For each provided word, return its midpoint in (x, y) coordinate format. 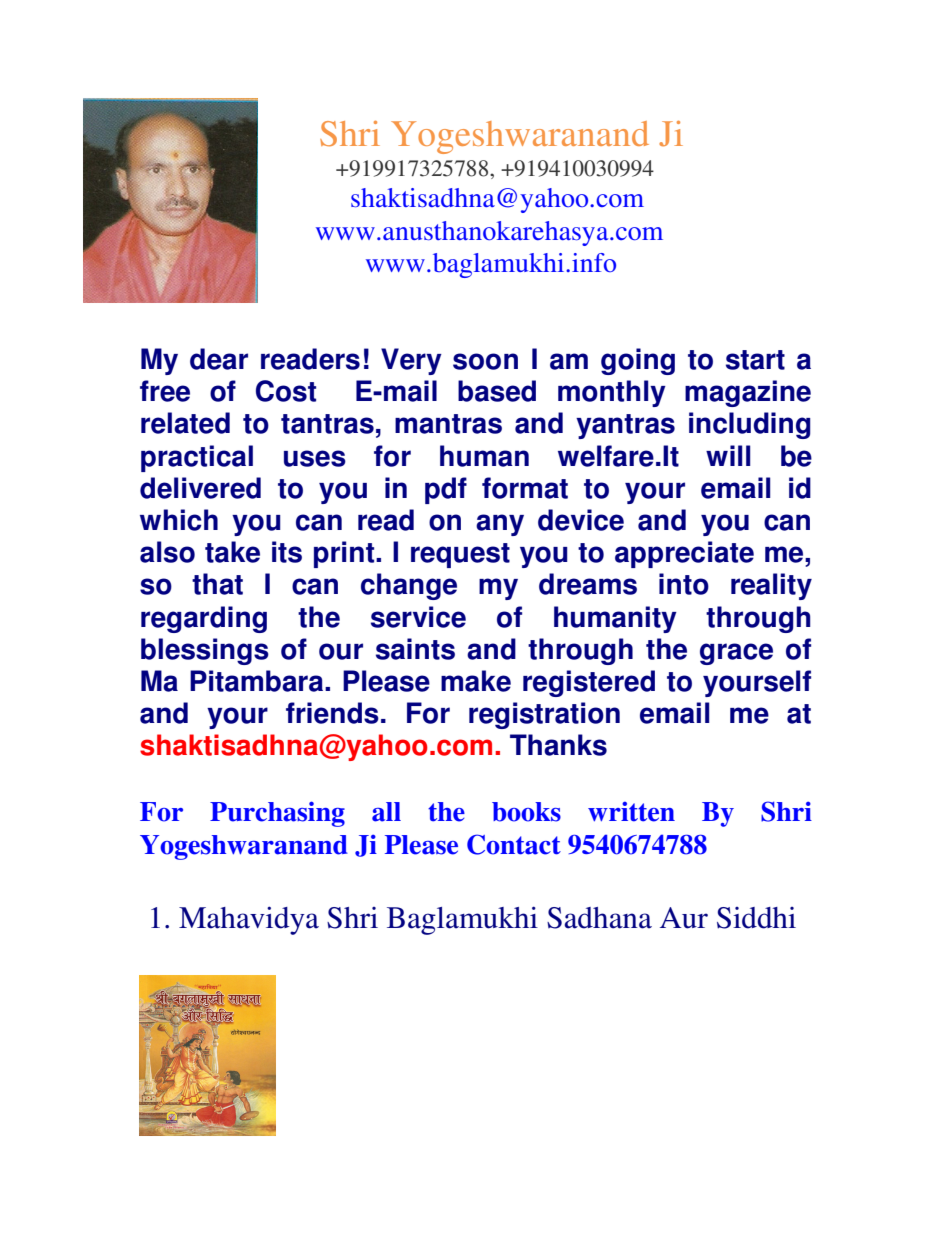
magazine (748, 393)
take (232, 552)
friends (332, 713)
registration (544, 715)
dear (219, 359)
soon (485, 361)
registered (589, 683)
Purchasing (277, 814)
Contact (514, 844)
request (460, 555)
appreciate (684, 554)
